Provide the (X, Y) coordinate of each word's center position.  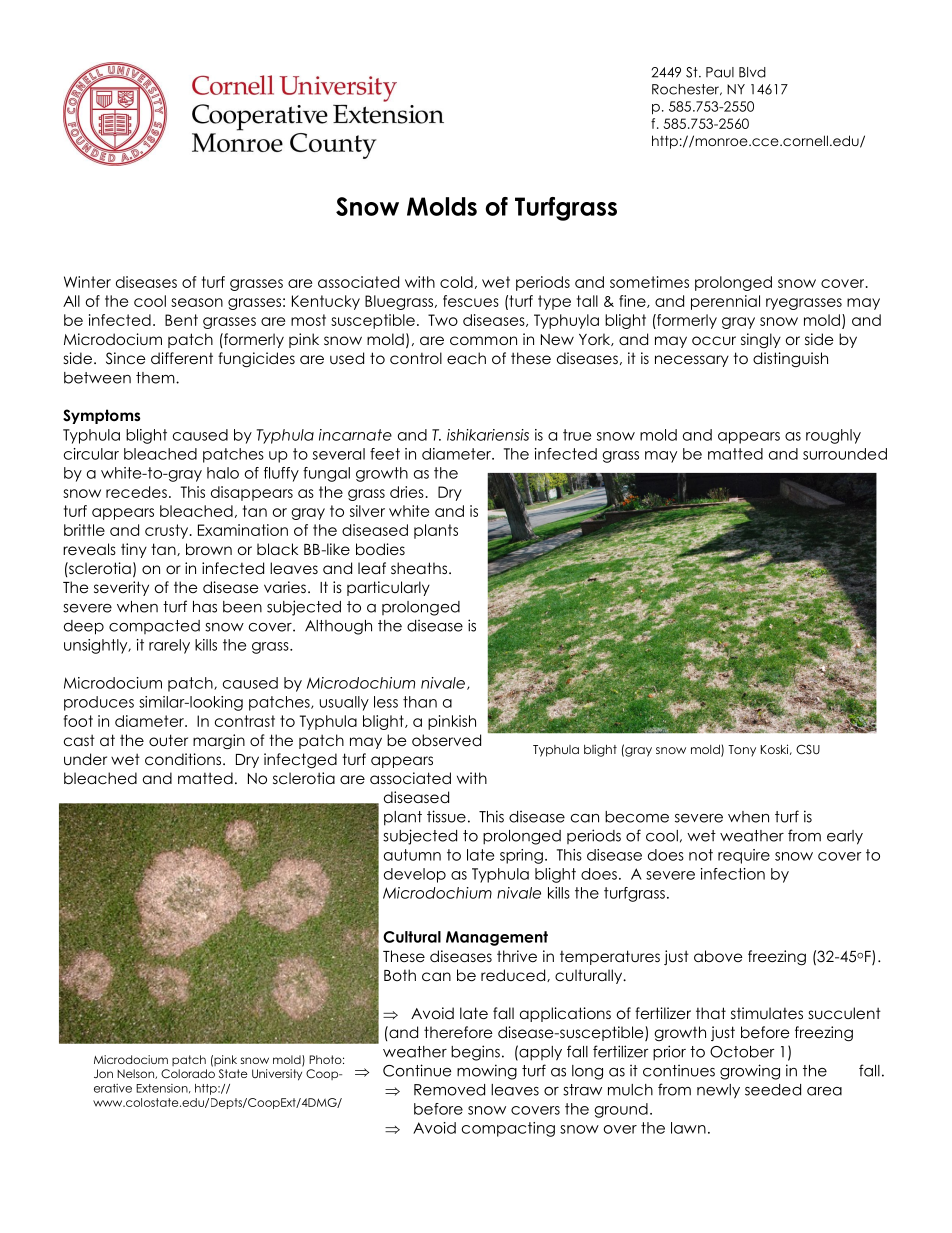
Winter (87, 282)
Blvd (752, 72)
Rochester (687, 90)
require (744, 856)
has (205, 607)
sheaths (419, 568)
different (182, 358)
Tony (742, 751)
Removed (449, 1090)
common (483, 341)
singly (761, 340)
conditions (184, 759)
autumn (412, 855)
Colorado (188, 1073)
